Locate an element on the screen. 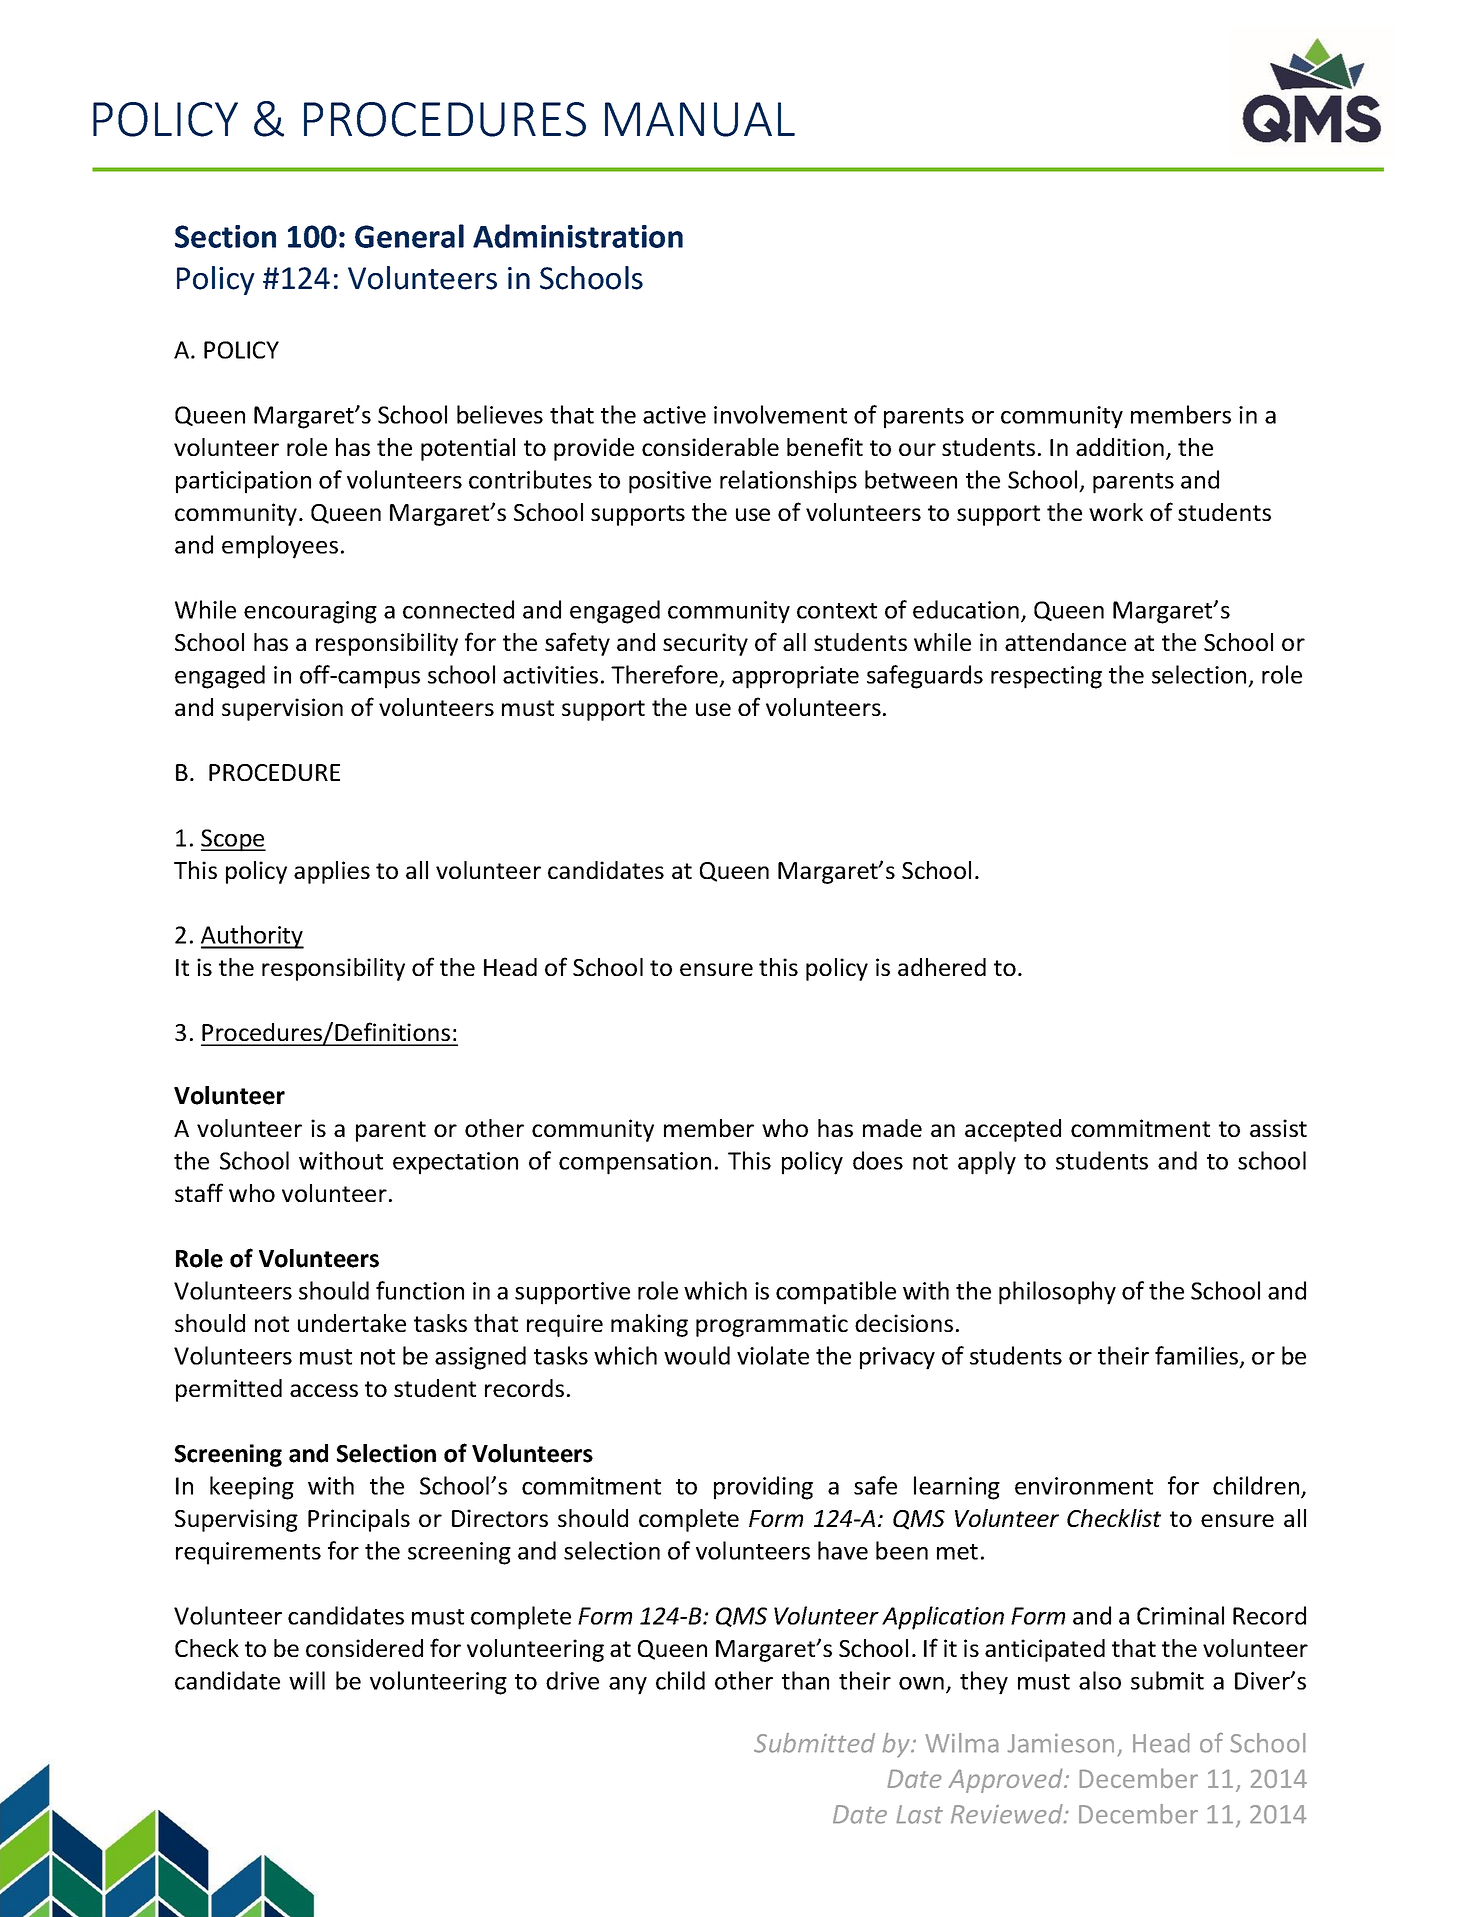 The height and width of the screenshot is (1917, 1482). will is located at coordinates (307, 1680).
